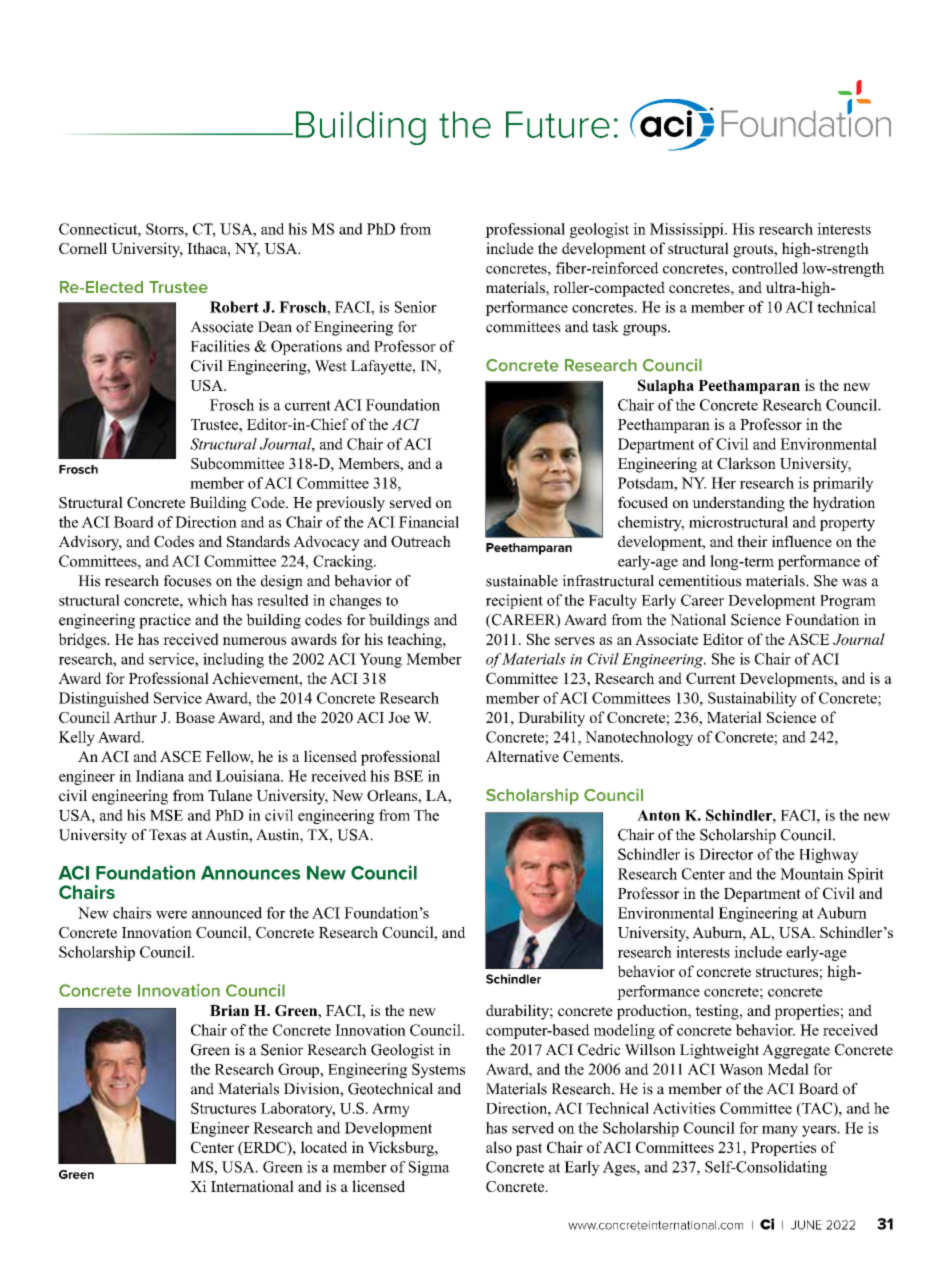 The image size is (952, 1275). I want to click on Sustainability, so click(752, 699).
